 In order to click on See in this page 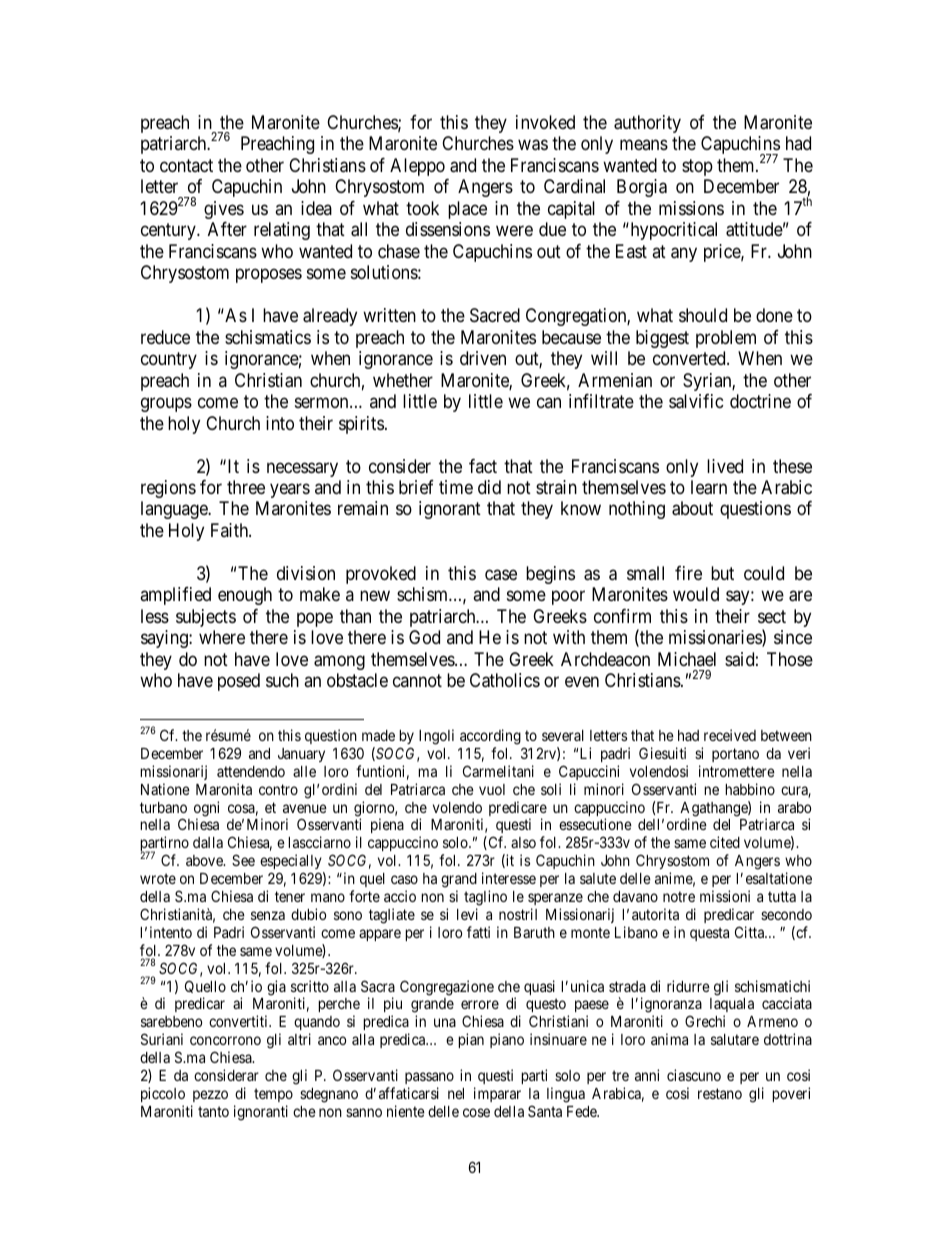, I will do `click(243, 860)`.
